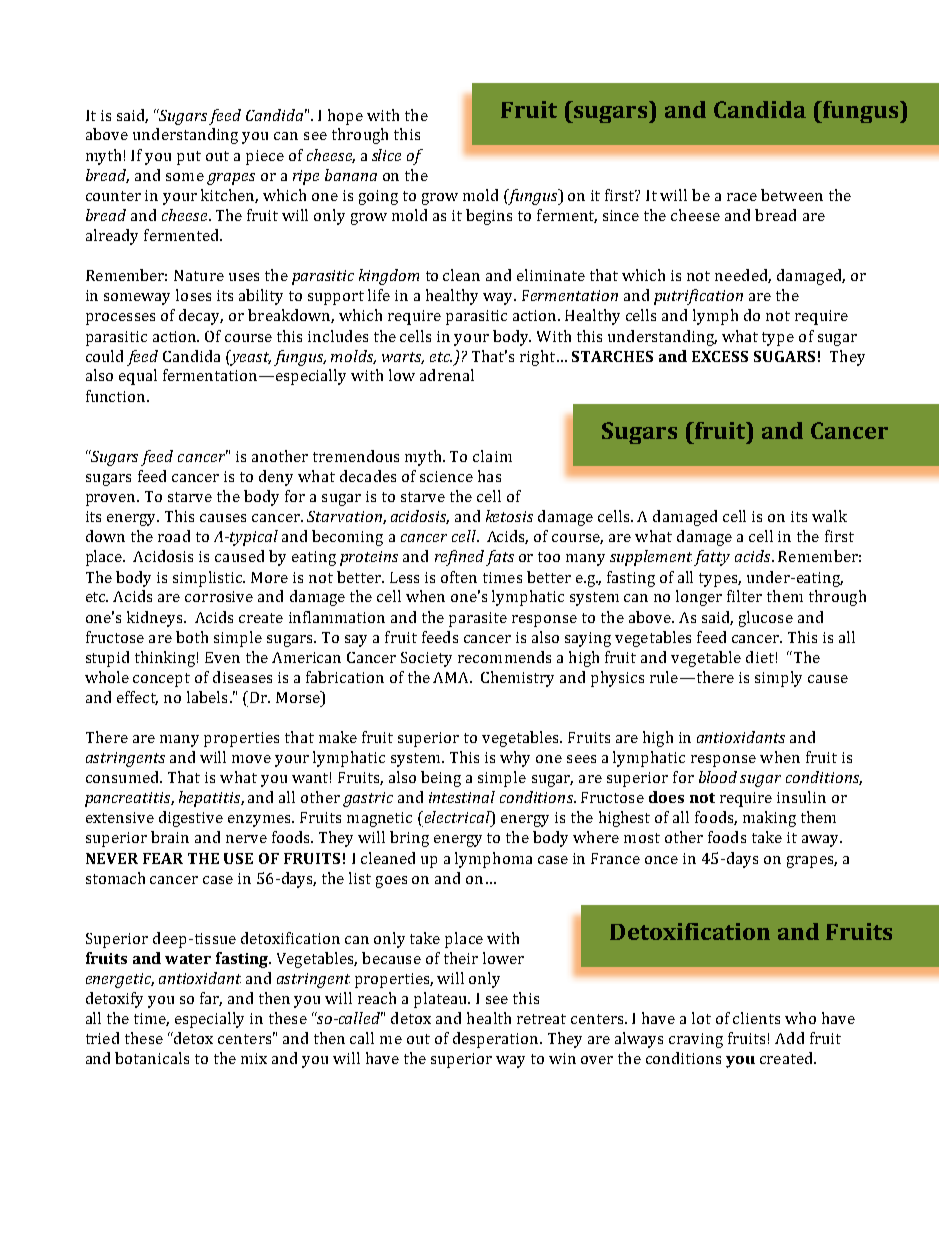 This screenshot has height=1233, width=952. I want to click on equal, so click(138, 377).
